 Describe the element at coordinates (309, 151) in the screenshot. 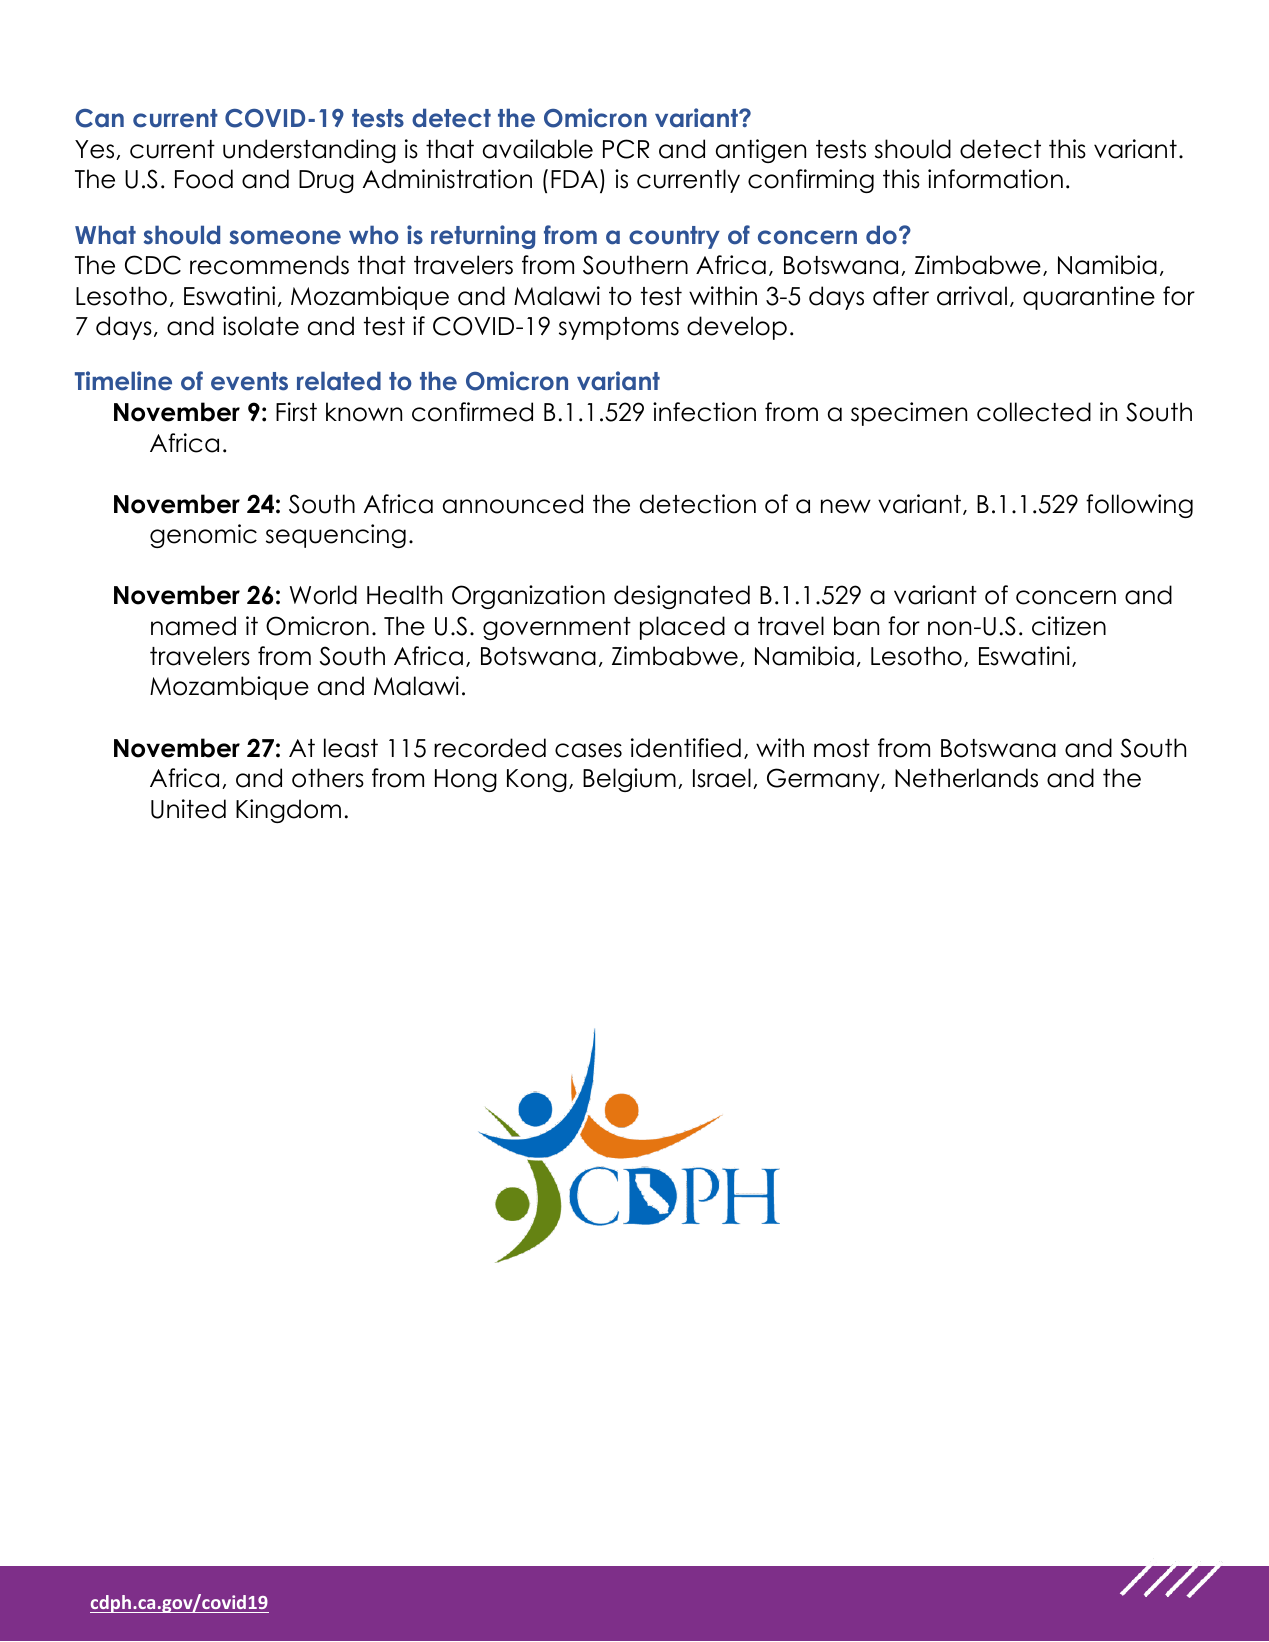

I see `understanding` at that location.
